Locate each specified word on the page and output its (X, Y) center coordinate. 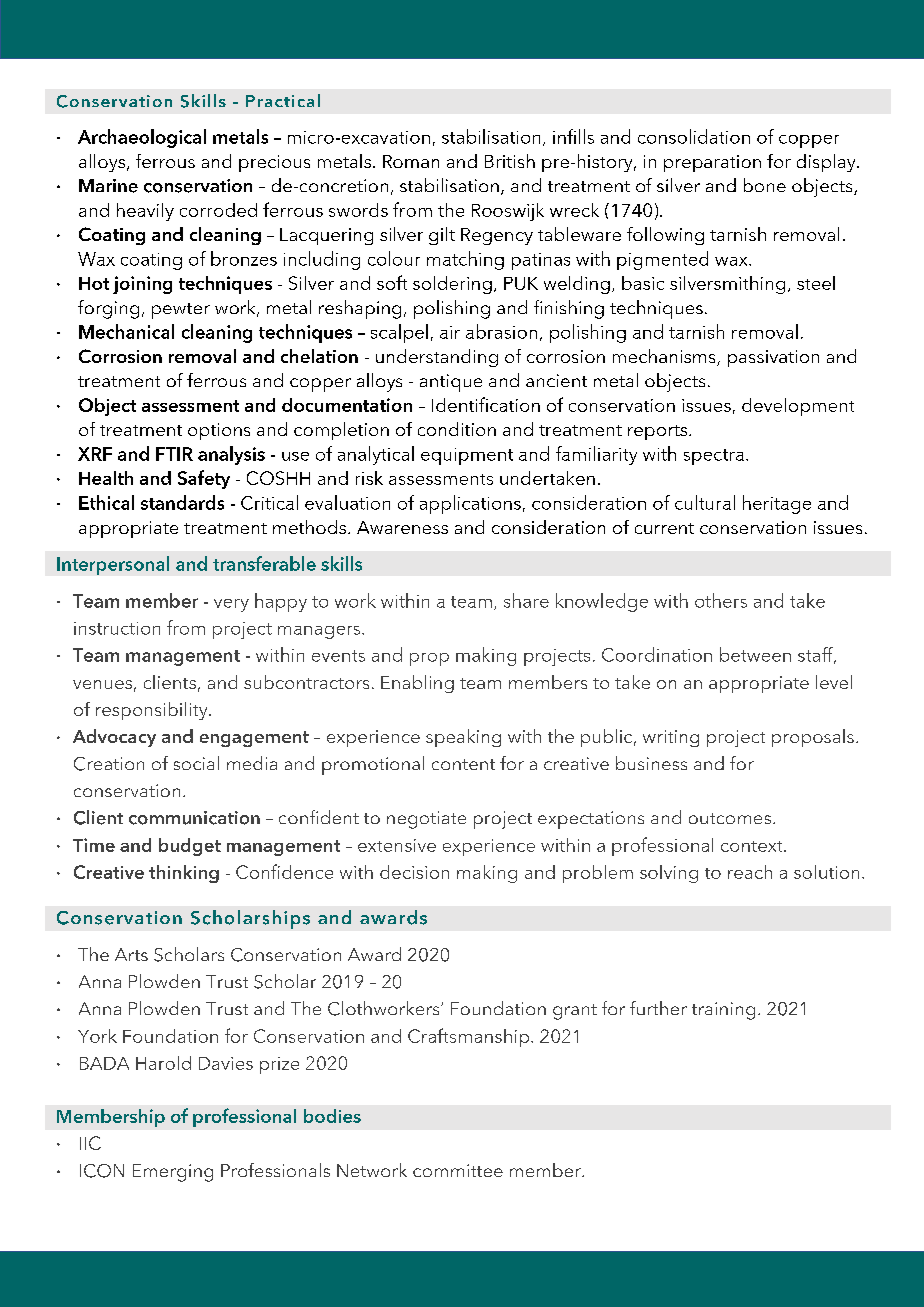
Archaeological (142, 138)
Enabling (417, 684)
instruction (117, 628)
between (755, 654)
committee (458, 1170)
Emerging (173, 1173)
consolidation (694, 136)
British (510, 161)
